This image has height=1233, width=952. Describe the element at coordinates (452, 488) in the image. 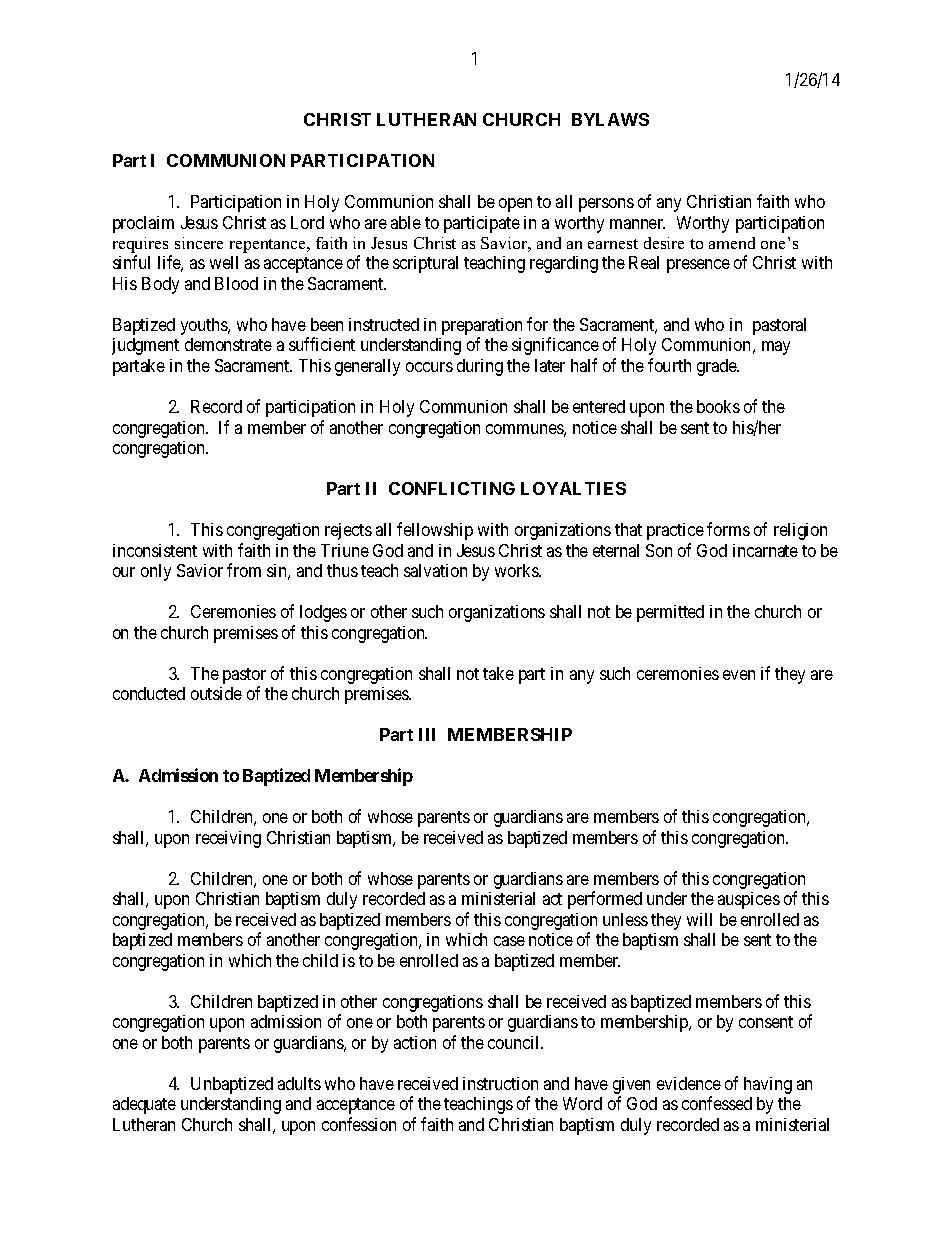

I see `CONFLICTING` at that location.
